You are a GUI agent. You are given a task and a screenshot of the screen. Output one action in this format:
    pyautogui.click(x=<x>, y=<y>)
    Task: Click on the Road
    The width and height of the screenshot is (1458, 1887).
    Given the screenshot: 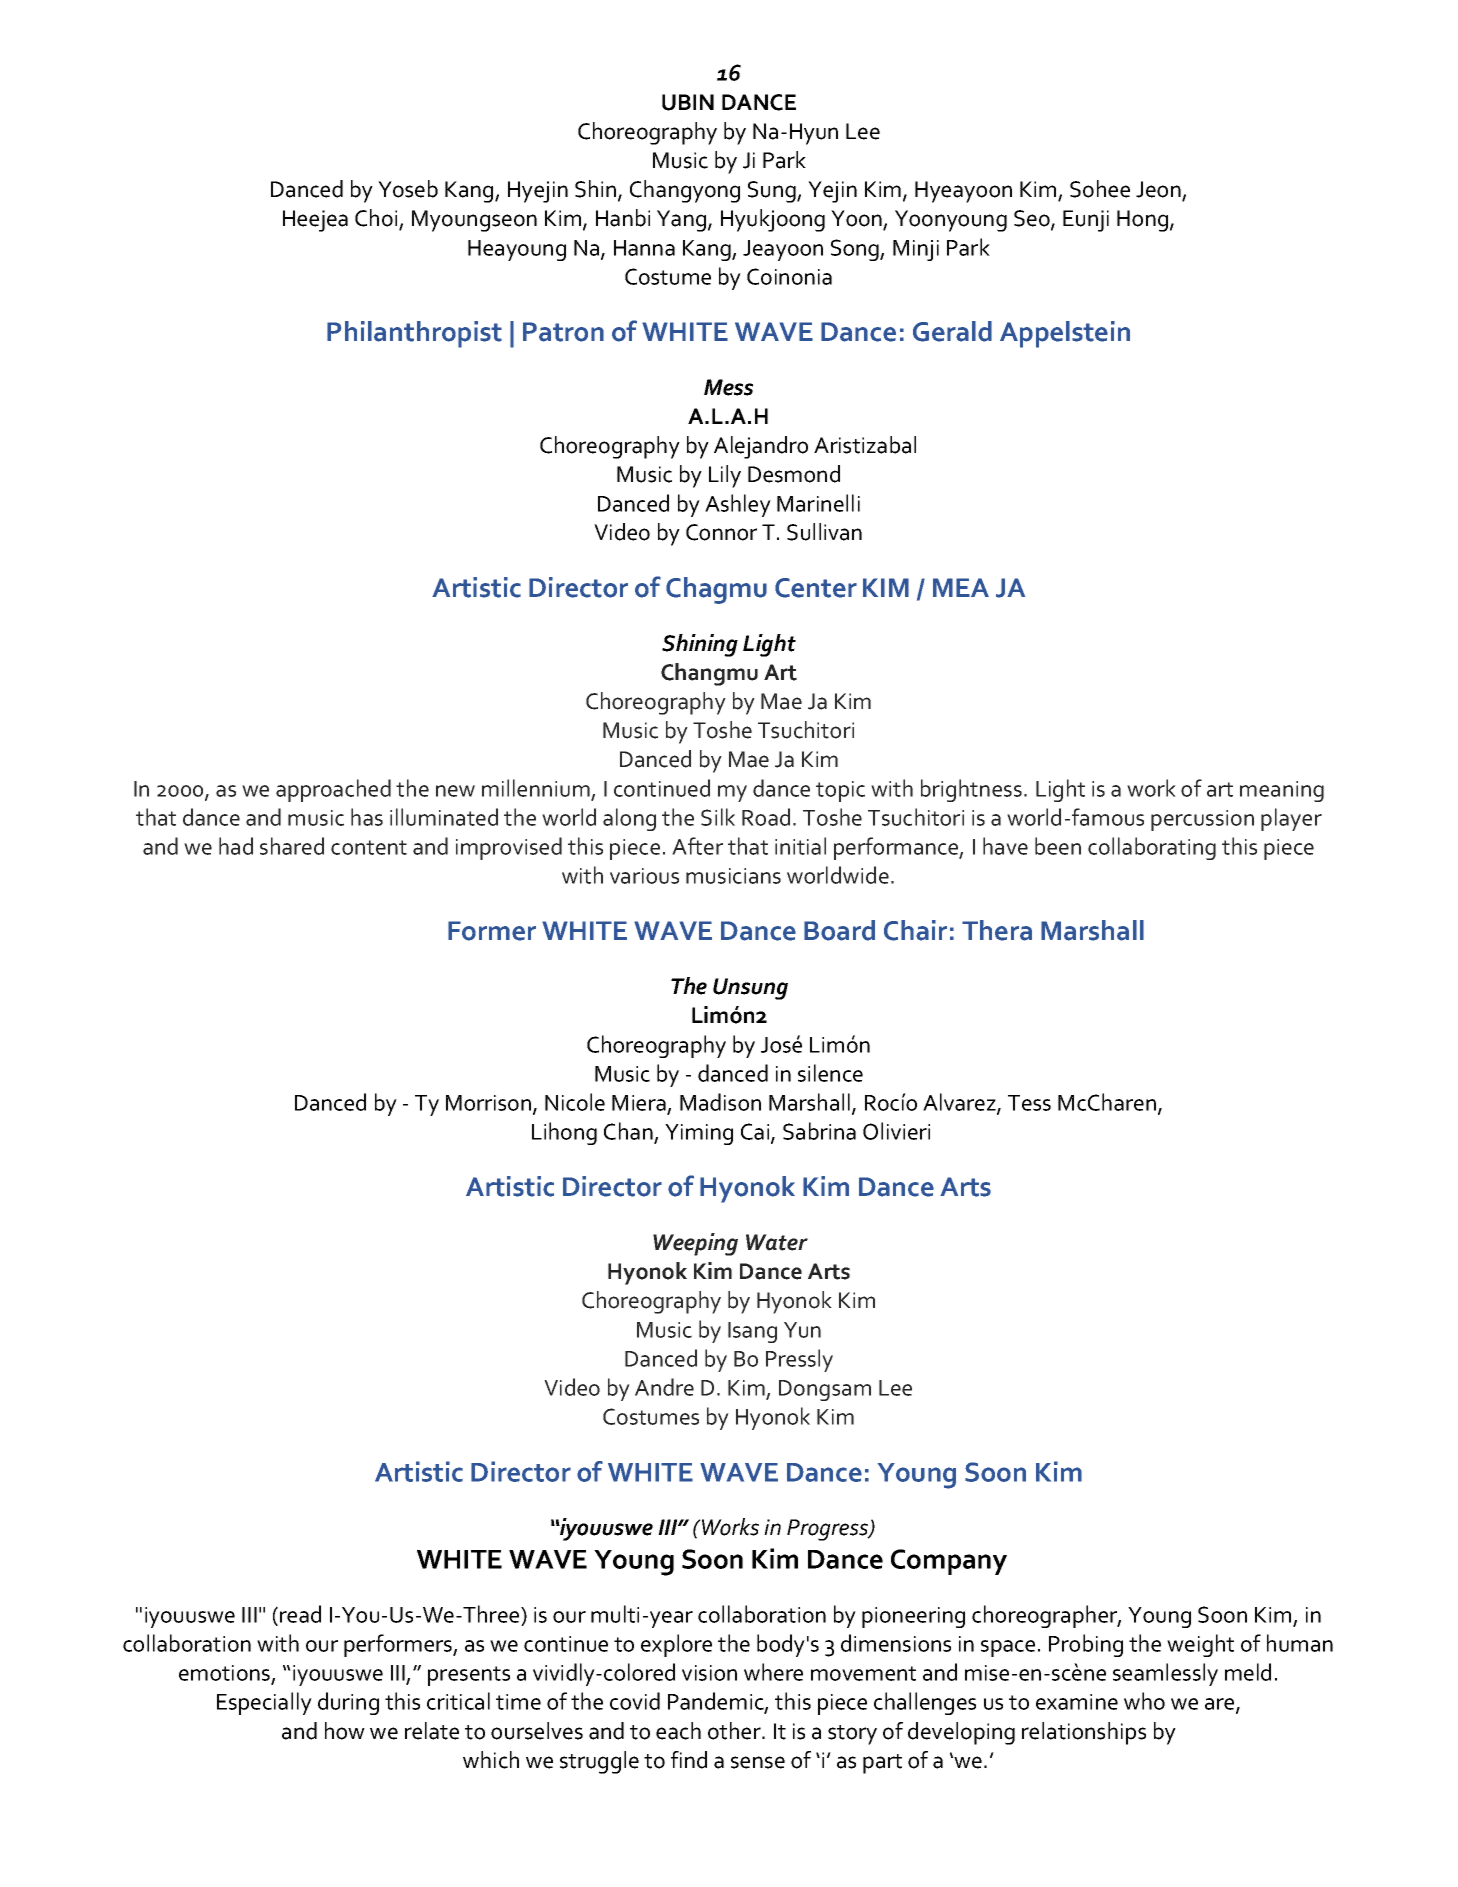 What is the action you would take?
    pyautogui.click(x=766, y=817)
